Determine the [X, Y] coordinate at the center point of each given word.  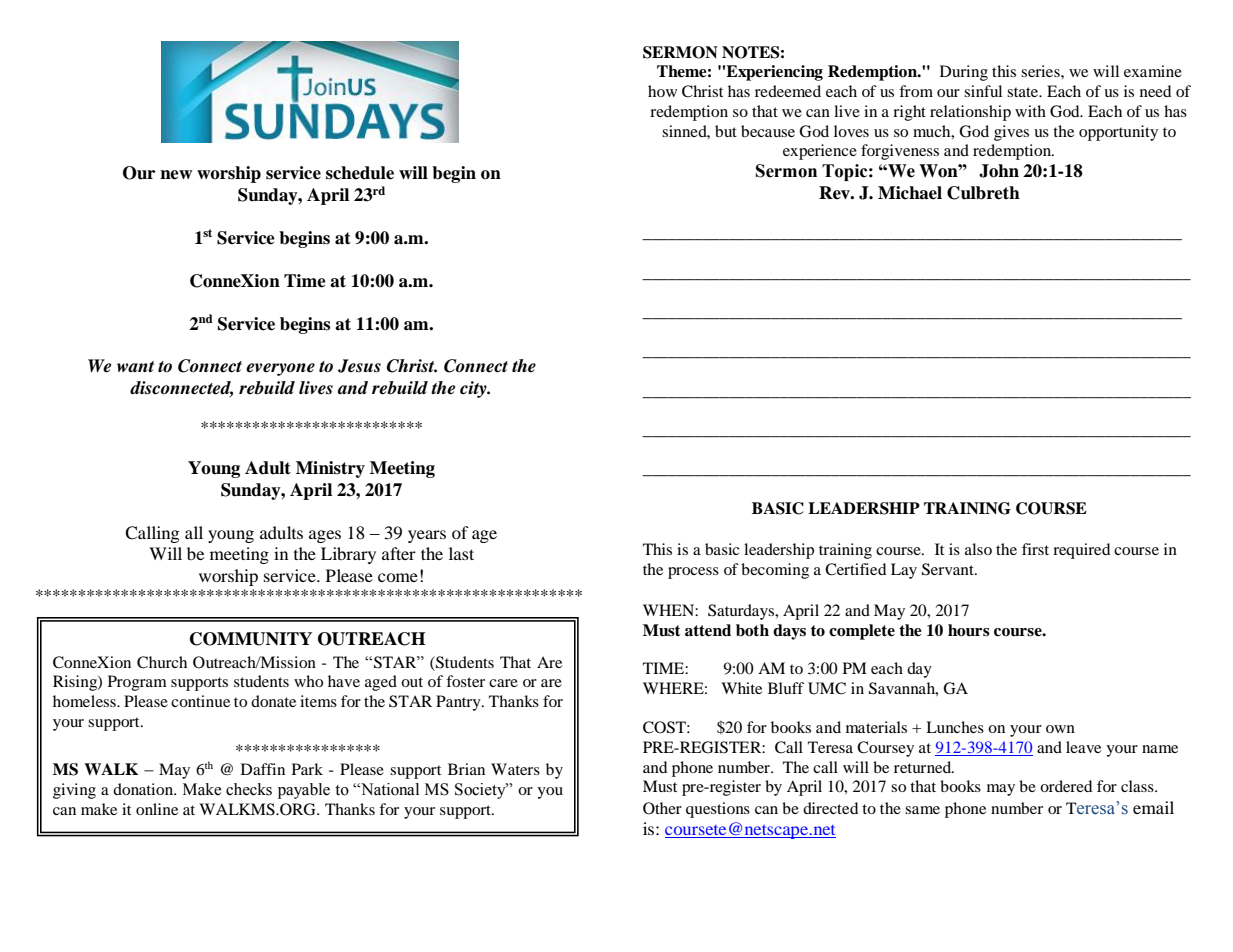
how [662, 91]
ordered [1066, 786]
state [1024, 92]
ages [325, 536]
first [1035, 549]
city [474, 389]
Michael [910, 193]
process [693, 573]
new [176, 175]
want [135, 367]
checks [249, 789]
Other [662, 808]
